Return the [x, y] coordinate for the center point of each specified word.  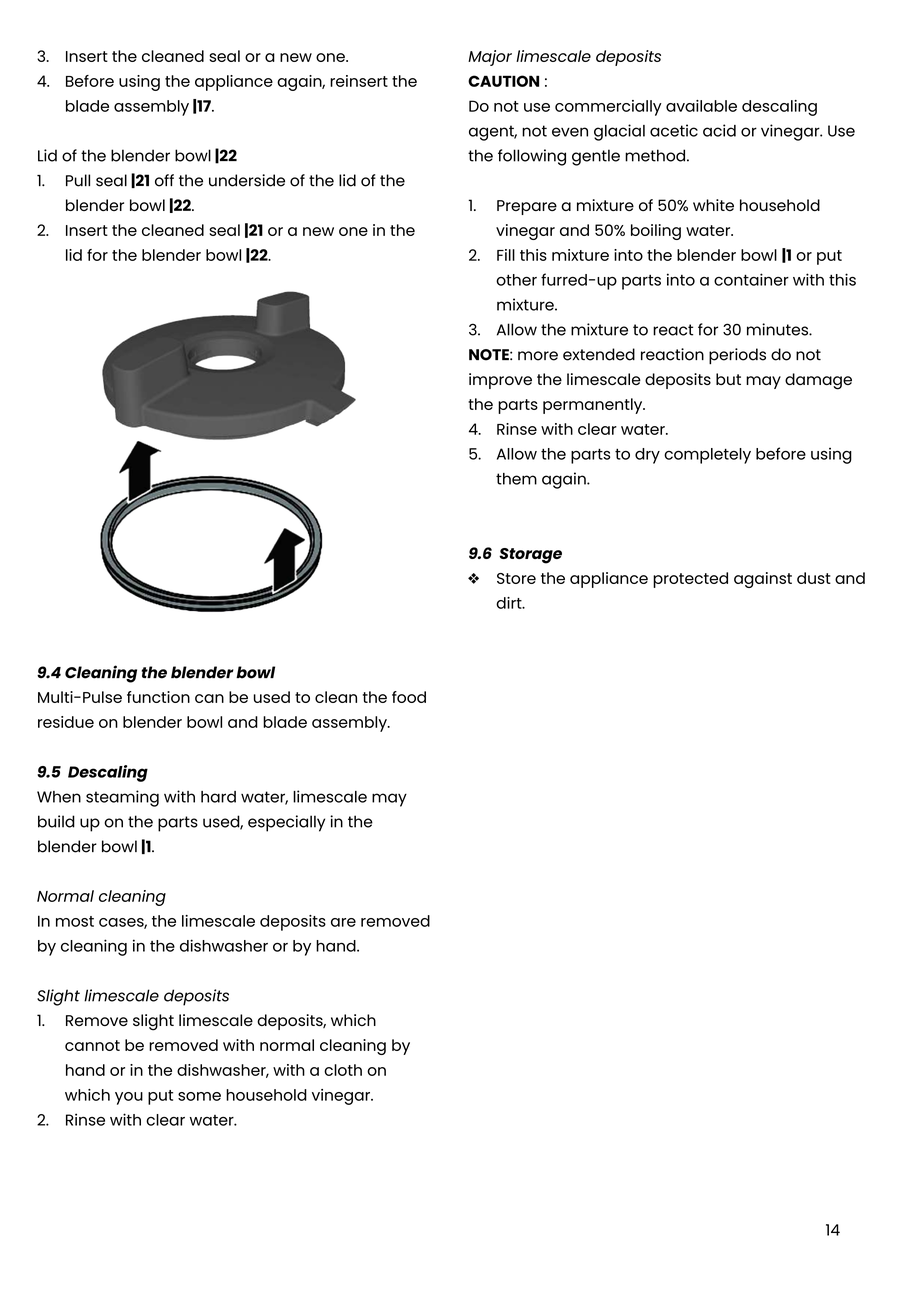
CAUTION [503, 81]
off [164, 180]
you [129, 1098]
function [158, 697]
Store [516, 578]
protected [690, 580]
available [701, 106]
